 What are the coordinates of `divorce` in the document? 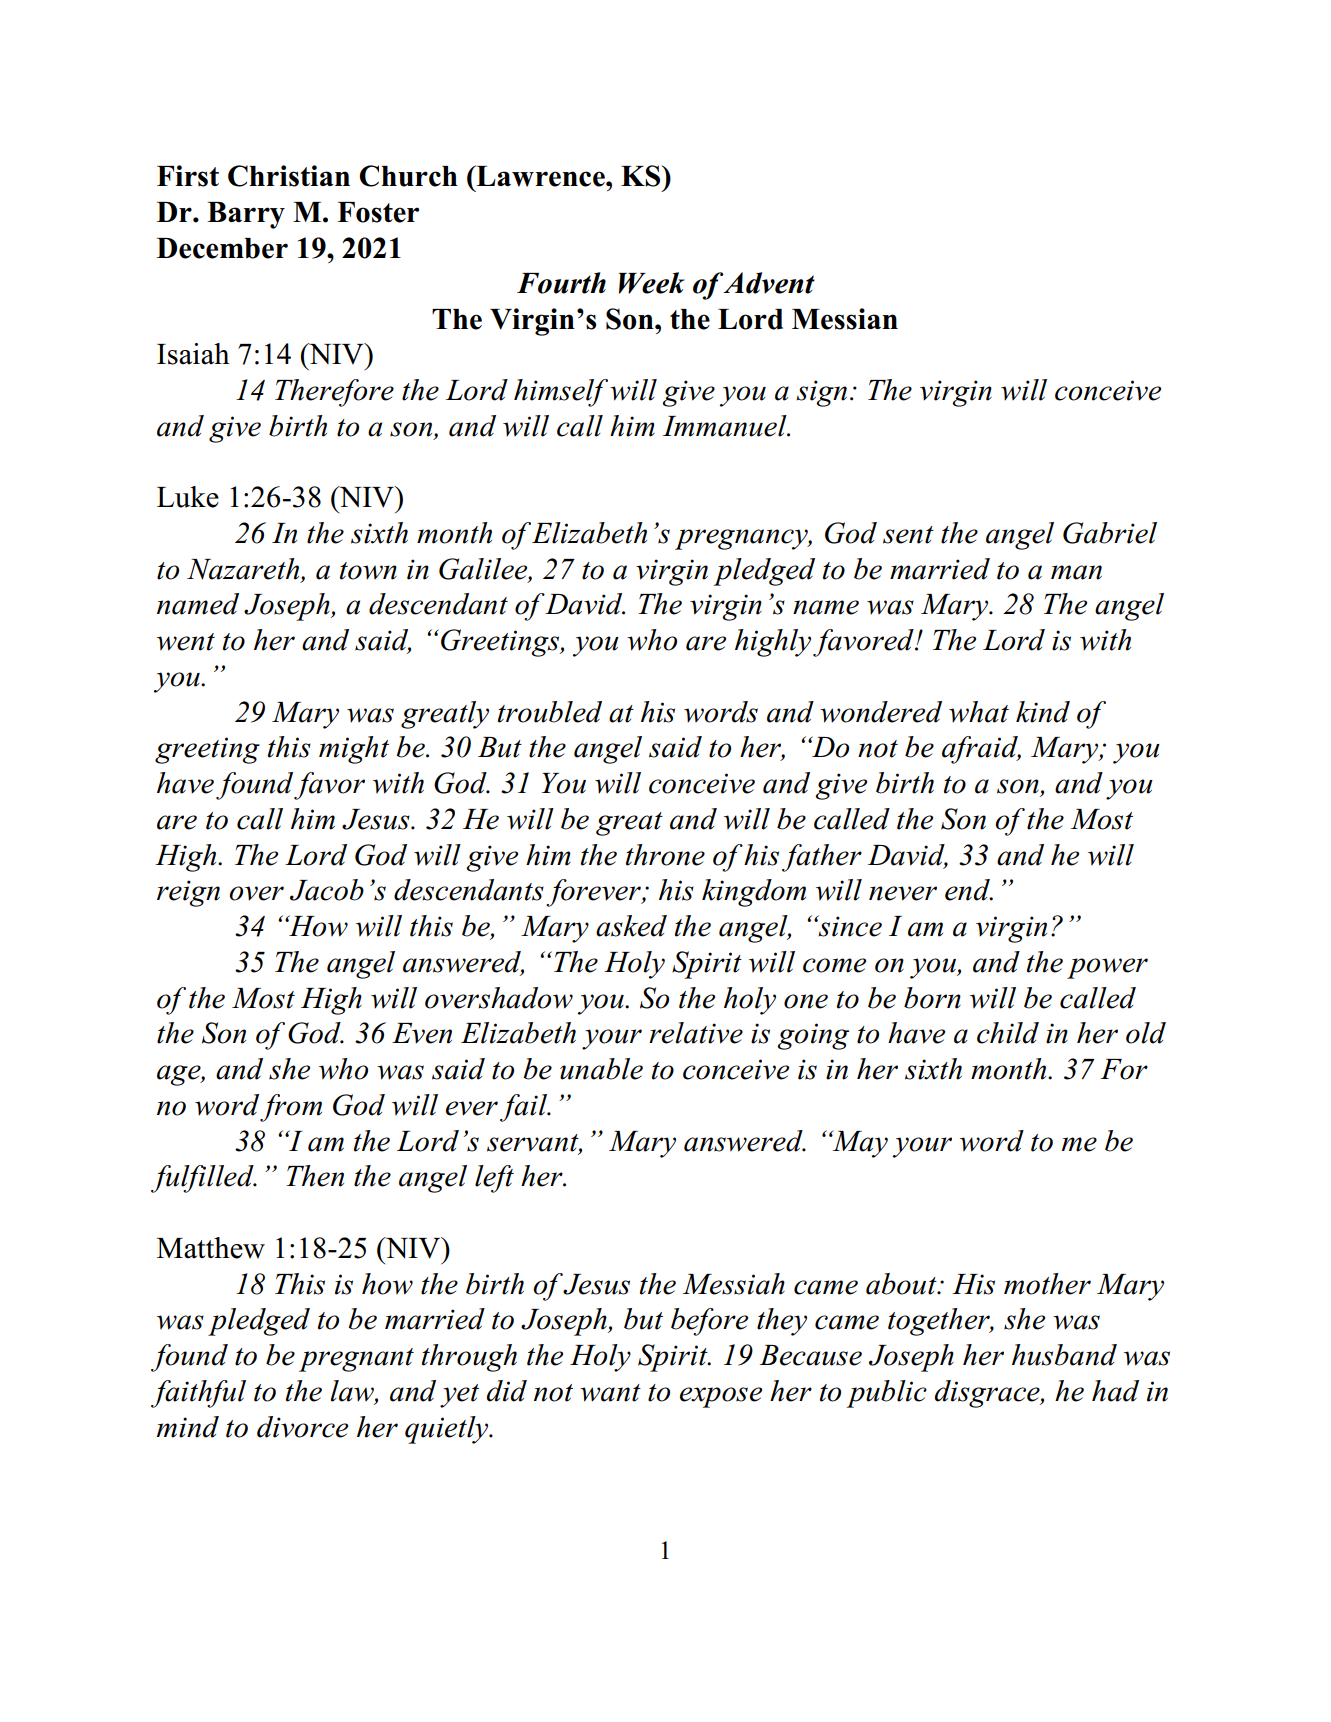 It's located at (302, 1427).
